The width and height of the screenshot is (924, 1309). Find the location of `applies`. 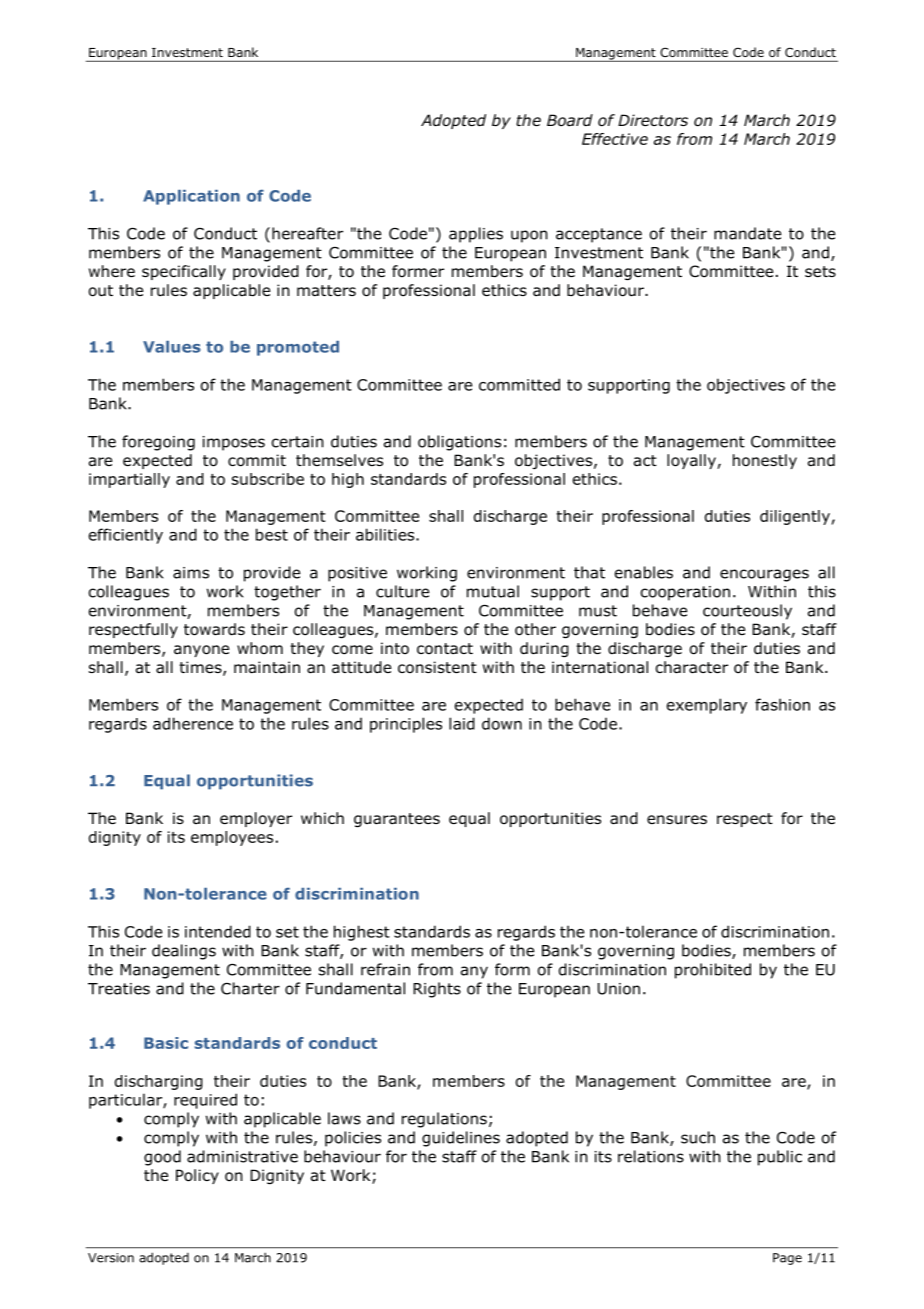

applies is located at coordinates (476, 235).
